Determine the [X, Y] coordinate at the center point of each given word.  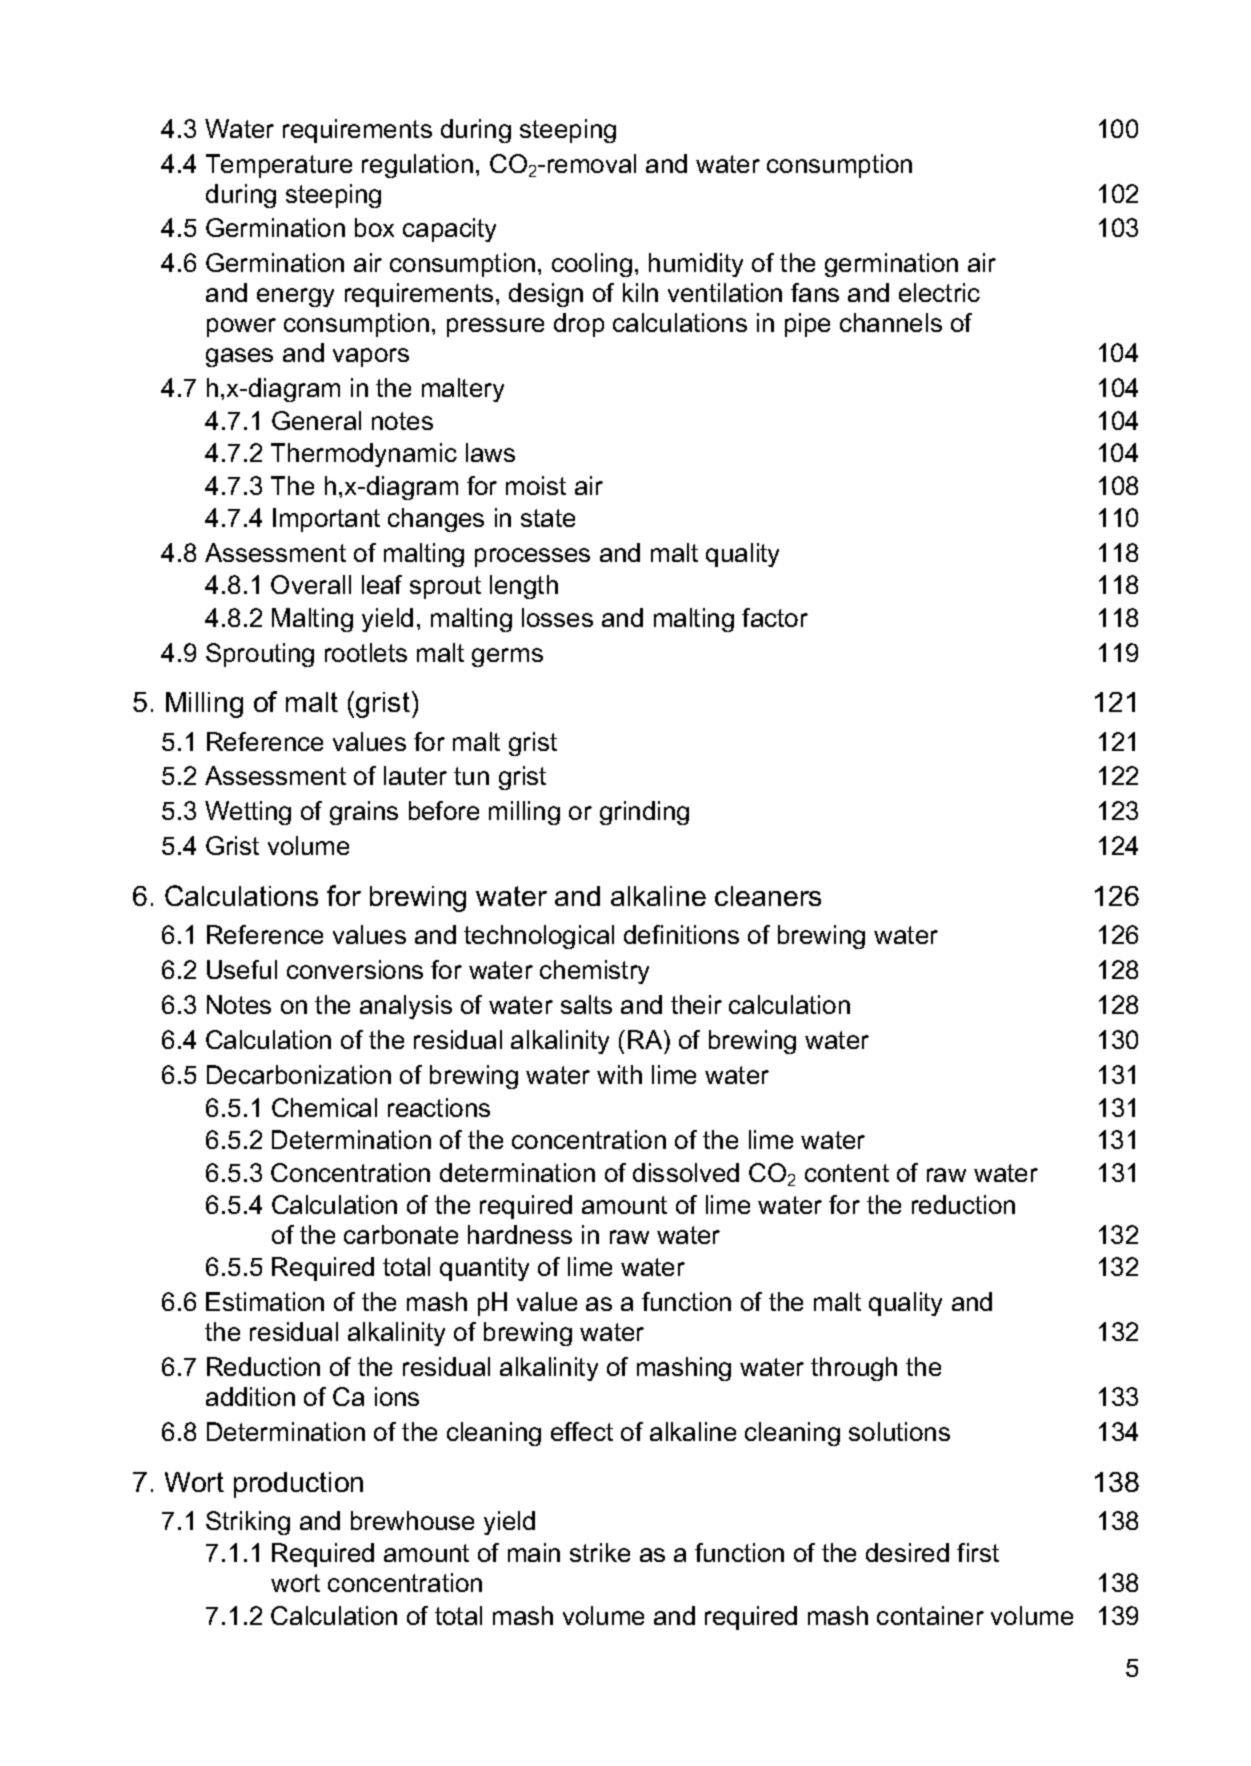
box [374, 227]
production [298, 1485]
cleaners [768, 896]
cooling [592, 265]
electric [939, 292]
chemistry [594, 972]
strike [600, 1552]
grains [364, 813]
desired [907, 1552]
